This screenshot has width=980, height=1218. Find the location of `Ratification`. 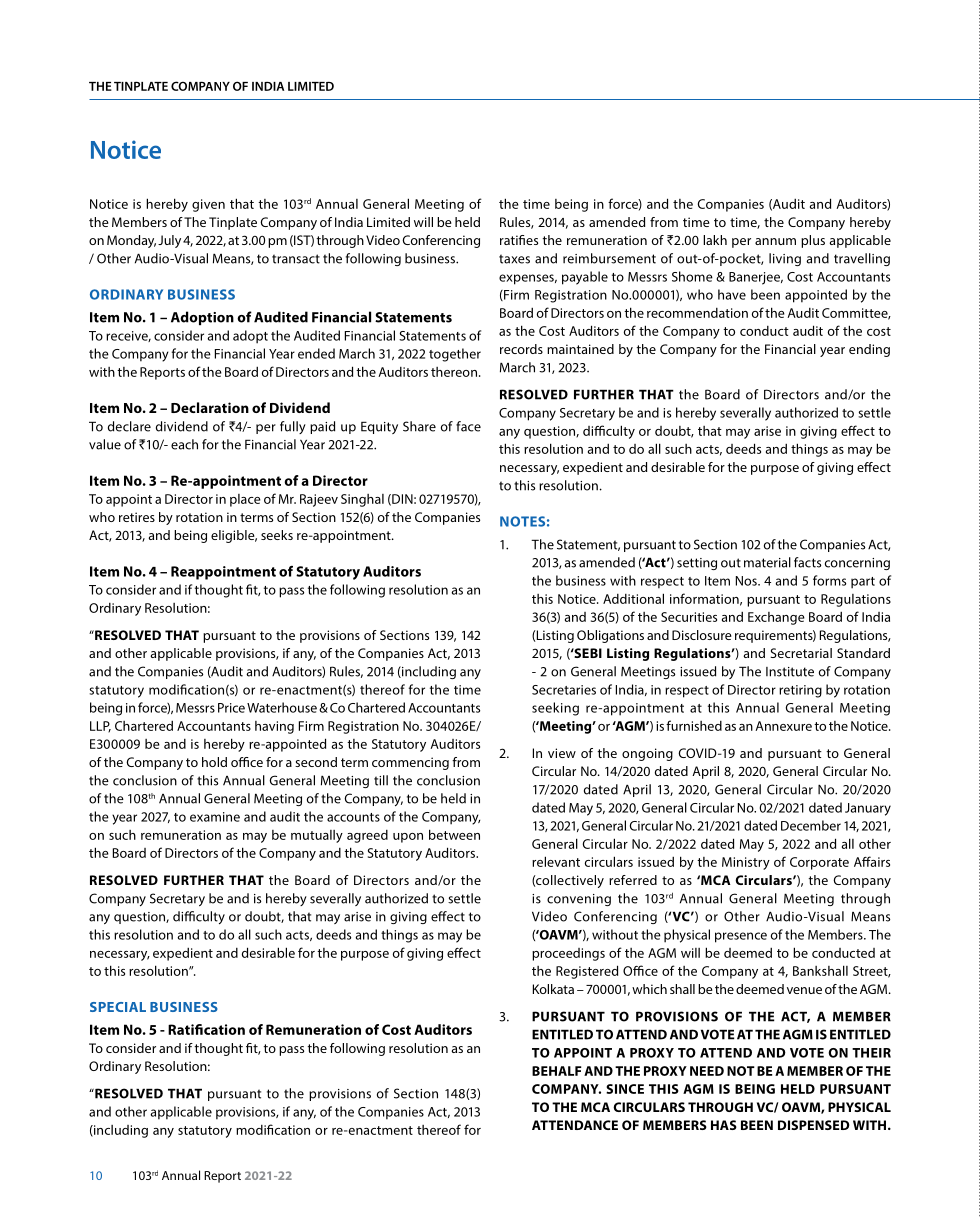

Ratification is located at coordinates (206, 1029).
